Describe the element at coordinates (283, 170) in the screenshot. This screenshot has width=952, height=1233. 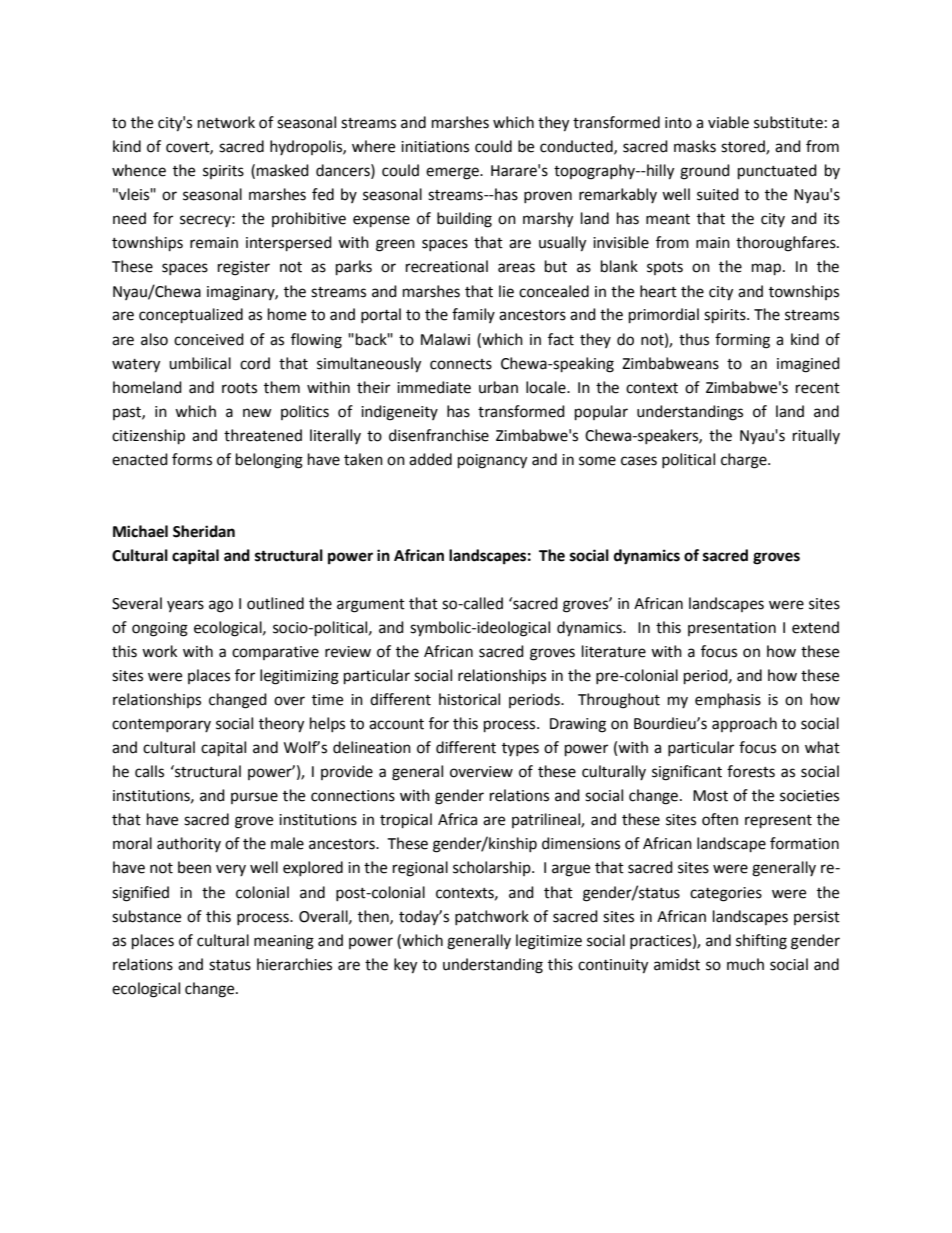
I see `masked` at that location.
